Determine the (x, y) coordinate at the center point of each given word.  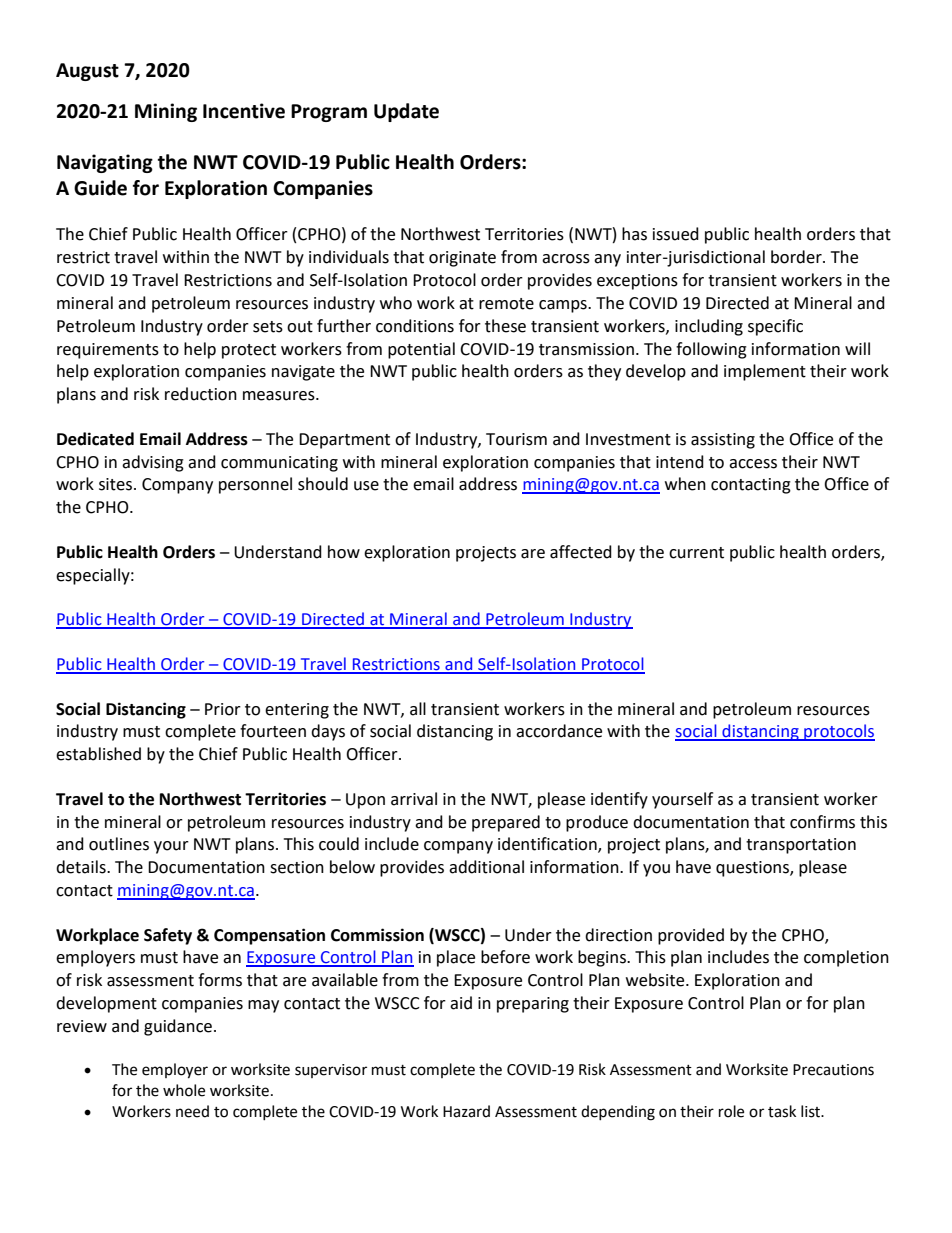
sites (117, 484)
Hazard (466, 1111)
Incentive (244, 111)
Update (406, 112)
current (696, 553)
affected (581, 552)
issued (676, 234)
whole (184, 1090)
